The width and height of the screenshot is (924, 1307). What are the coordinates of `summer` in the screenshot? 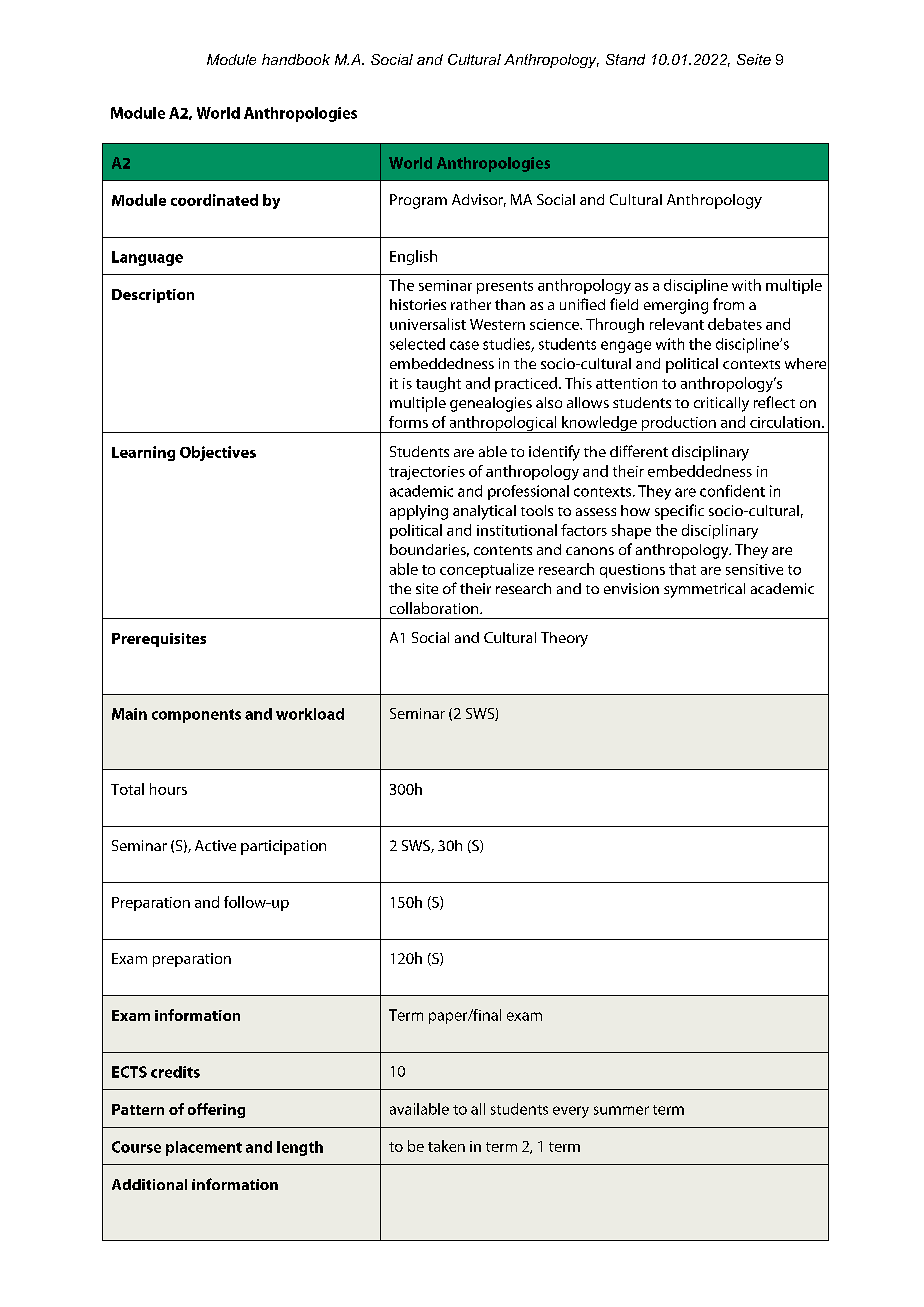 It's located at (621, 1110).
